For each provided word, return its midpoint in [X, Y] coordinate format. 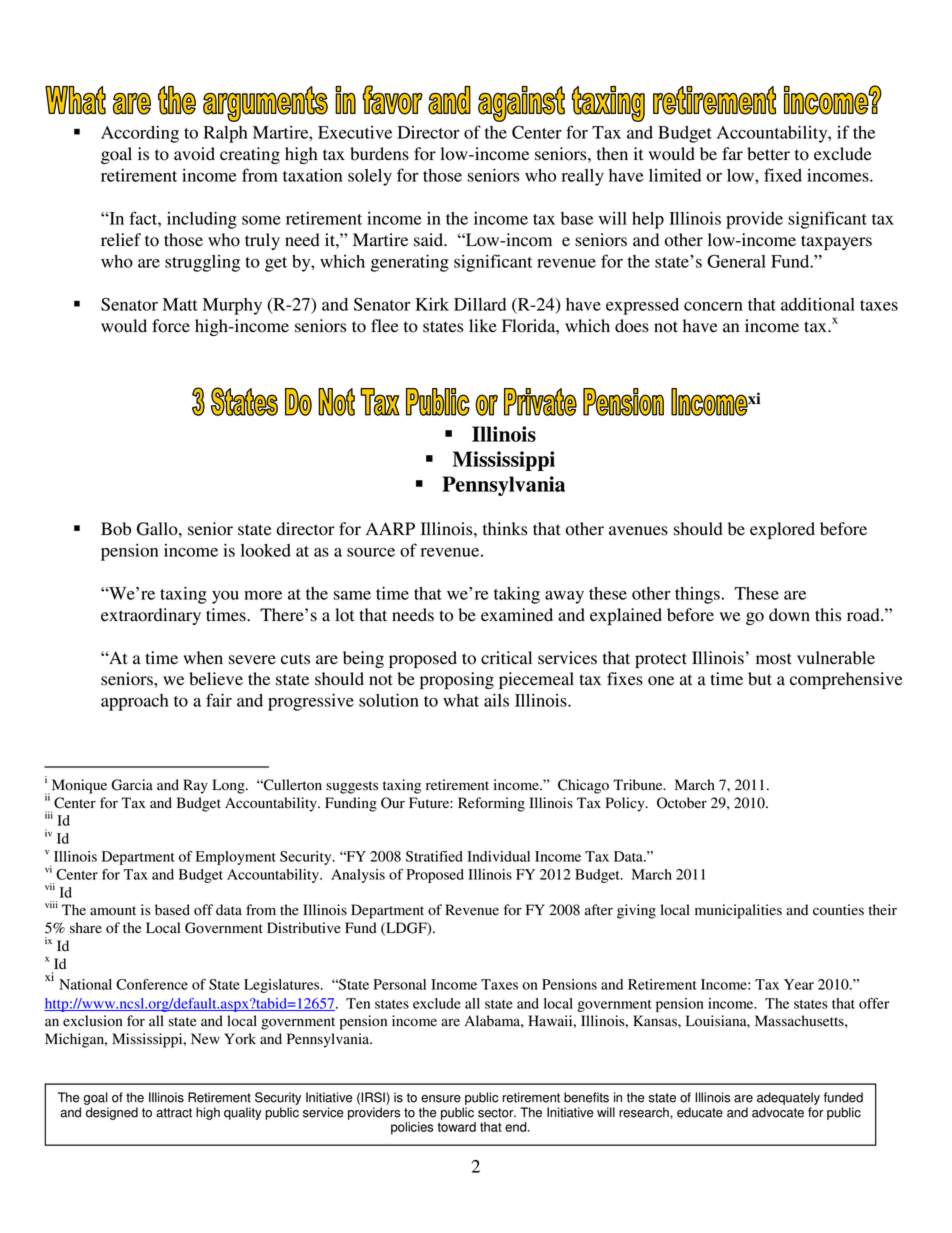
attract [174, 1113]
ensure [441, 1099]
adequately [788, 1098]
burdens [379, 154]
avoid [194, 154]
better [768, 154]
